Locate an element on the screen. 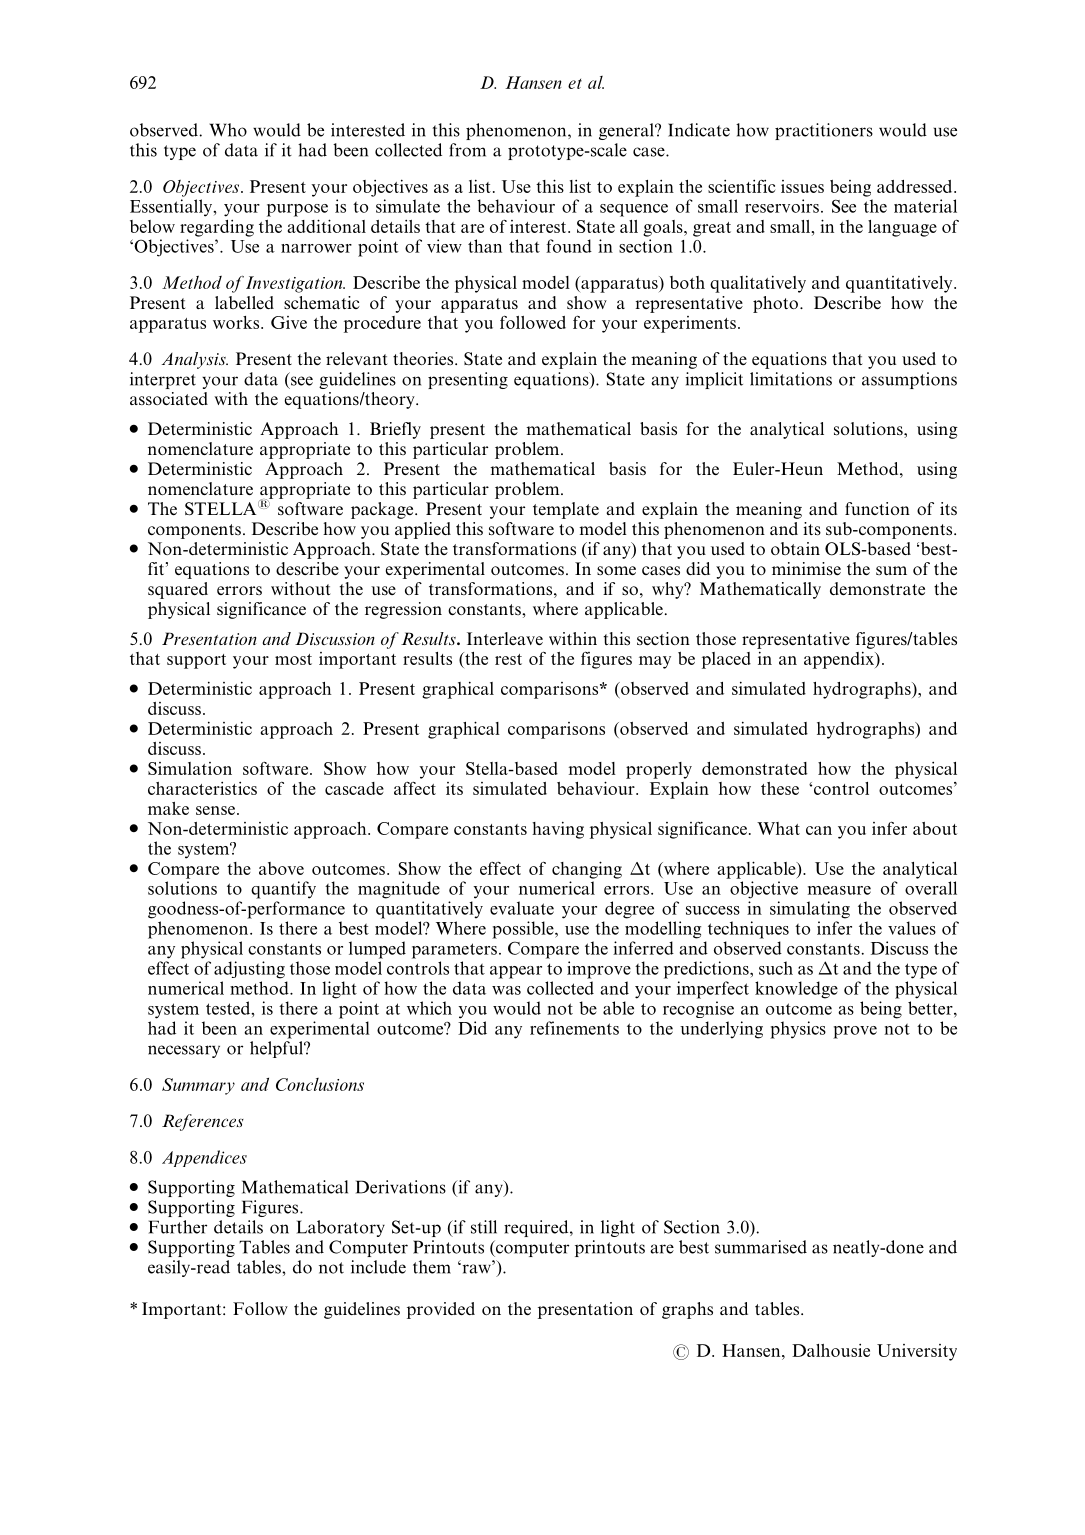 This screenshot has width=1085, height=1535. Who is located at coordinates (228, 130).
